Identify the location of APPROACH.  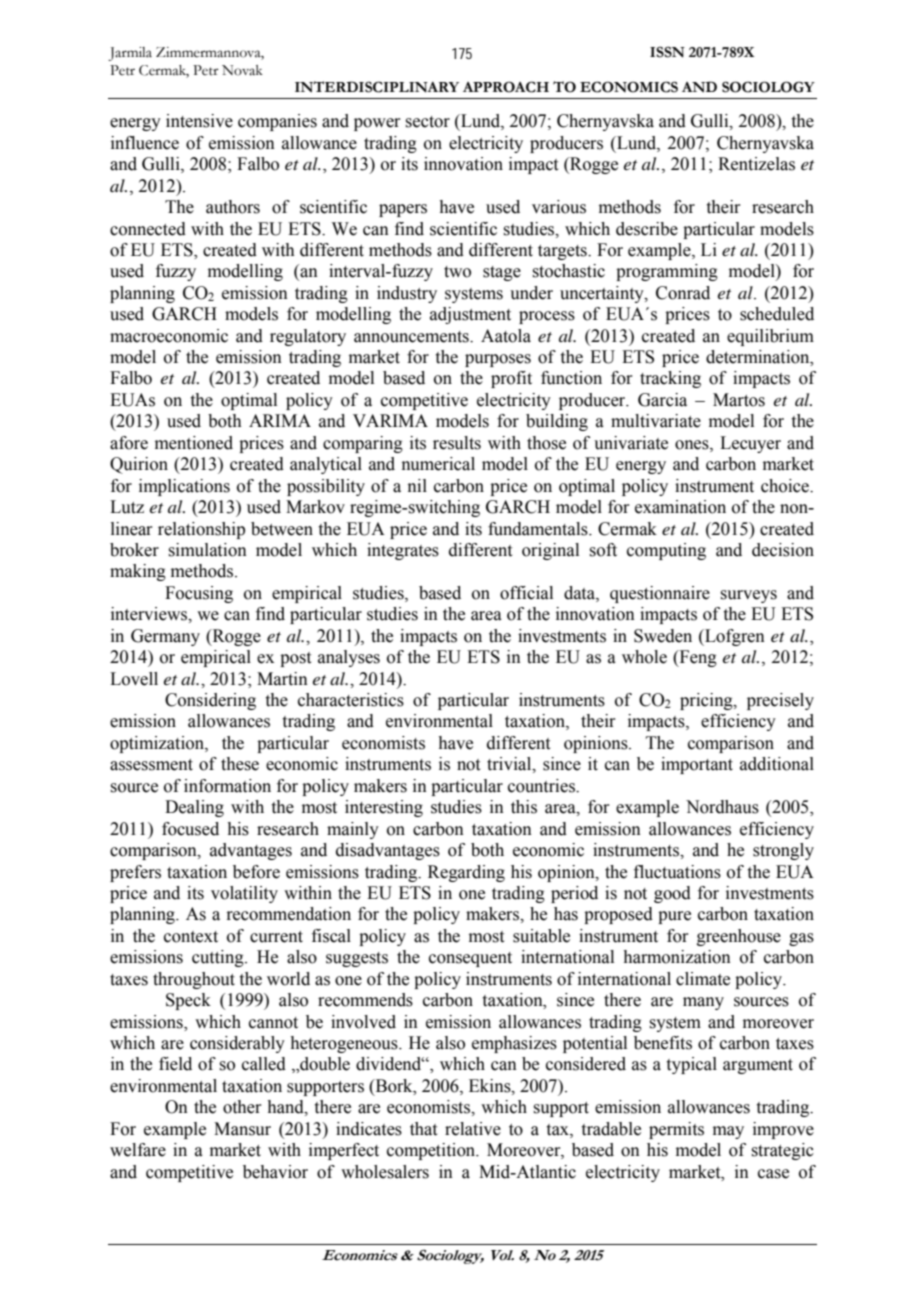
(506, 87).
